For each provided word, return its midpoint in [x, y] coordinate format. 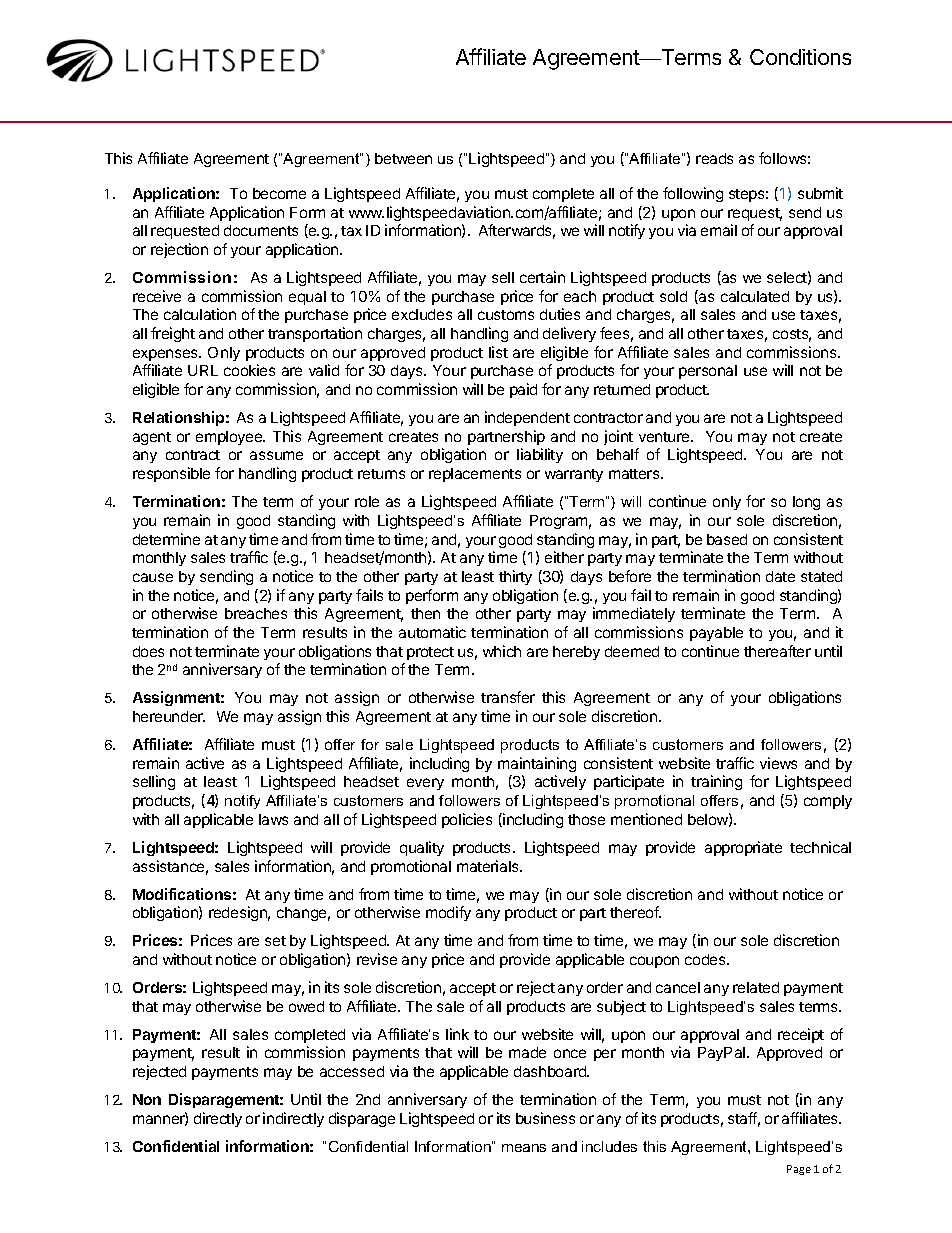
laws [273, 819]
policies [467, 820]
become [279, 193]
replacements [475, 475]
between [403, 158]
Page [799, 1170]
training [716, 782]
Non [147, 1099]
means [524, 1148]
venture [665, 437]
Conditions [800, 57]
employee [230, 438]
